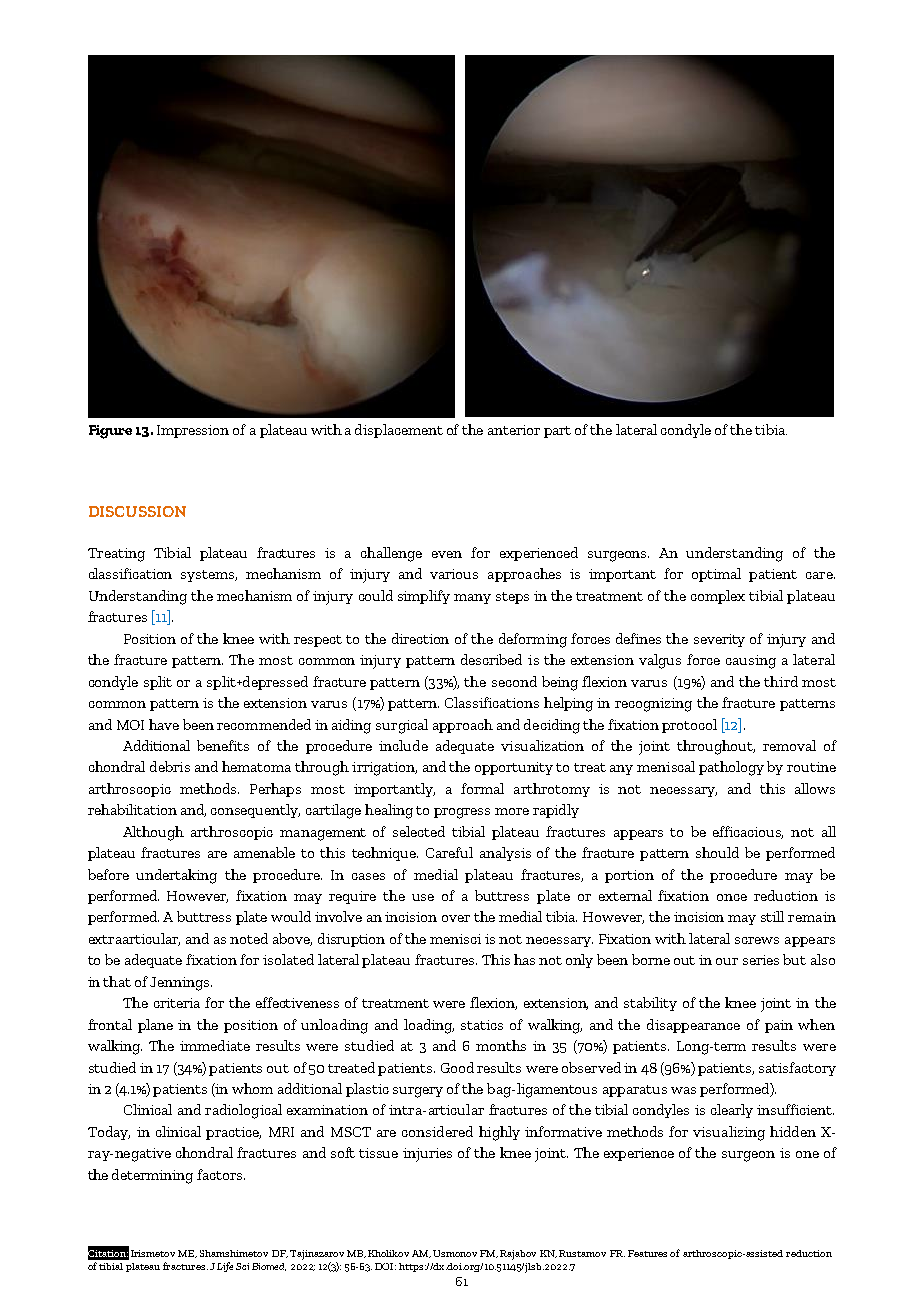 This screenshot has height=1308, width=924. I want to click on part, so click(557, 432).
